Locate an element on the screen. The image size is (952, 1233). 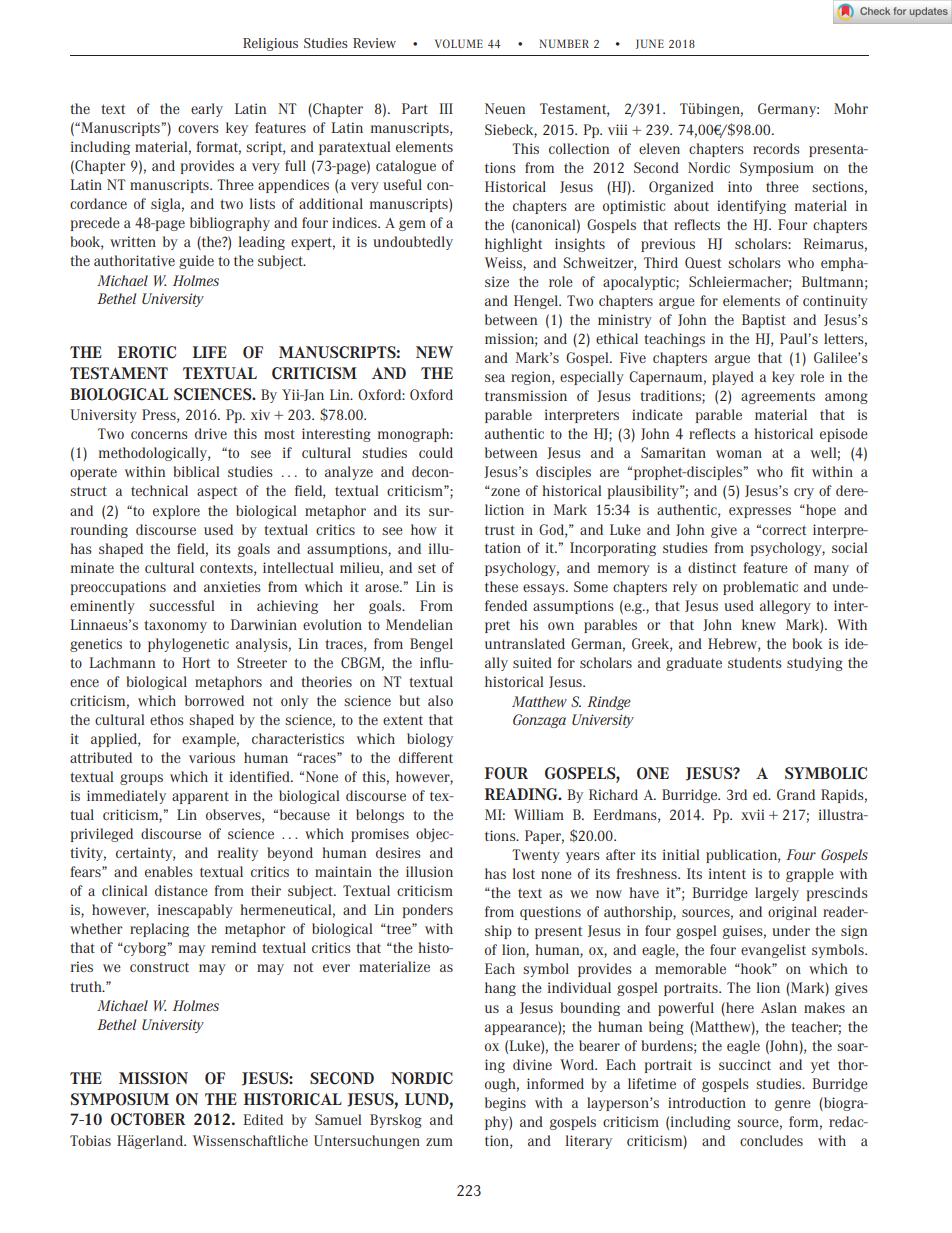
various is located at coordinates (212, 757).
